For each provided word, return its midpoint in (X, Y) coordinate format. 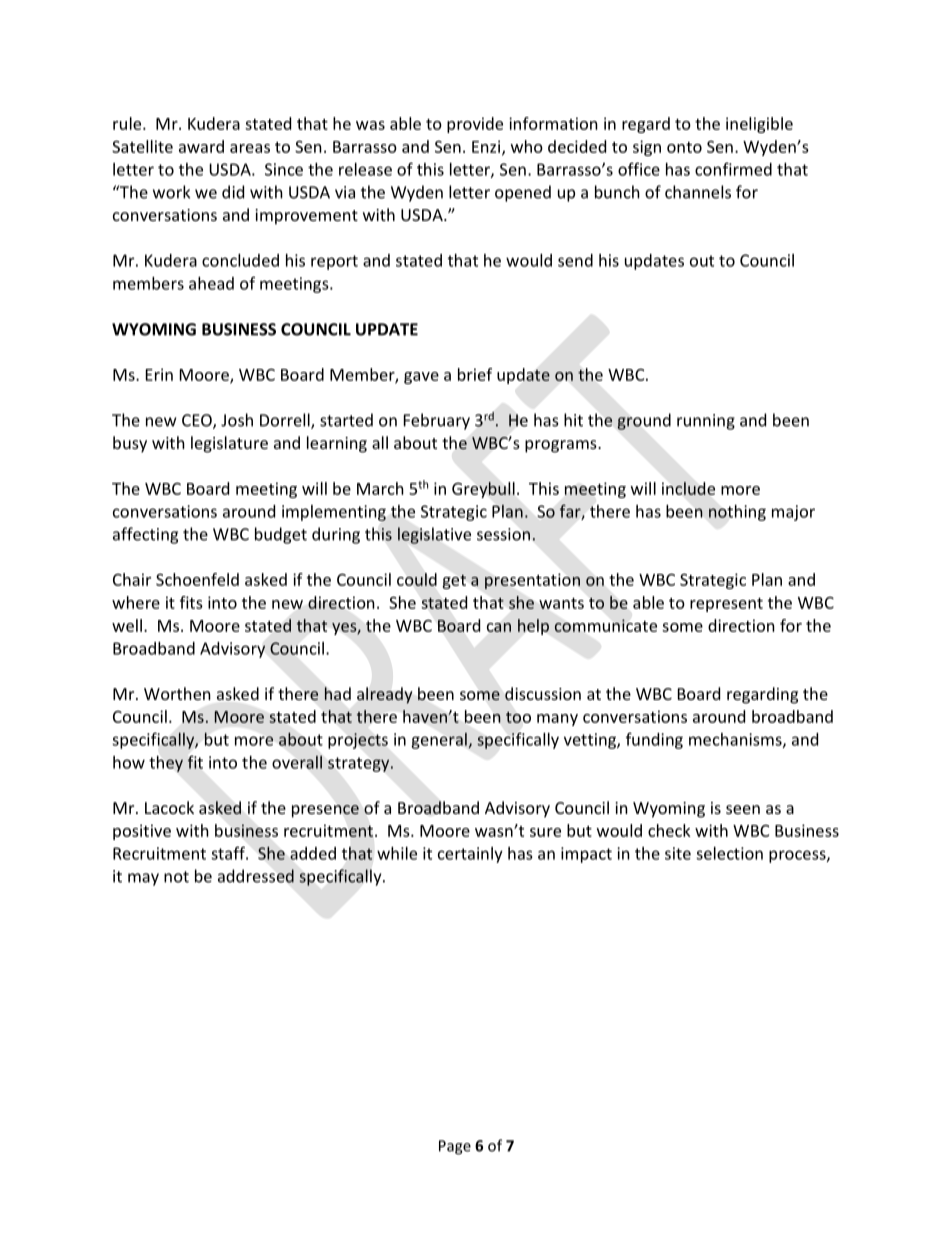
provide (475, 125)
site (678, 853)
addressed (256, 876)
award (201, 146)
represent (726, 605)
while (397, 853)
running (706, 422)
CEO (198, 421)
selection (729, 853)
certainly (470, 855)
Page (455, 1147)
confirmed (733, 169)
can (499, 627)
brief (475, 374)
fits (191, 602)
